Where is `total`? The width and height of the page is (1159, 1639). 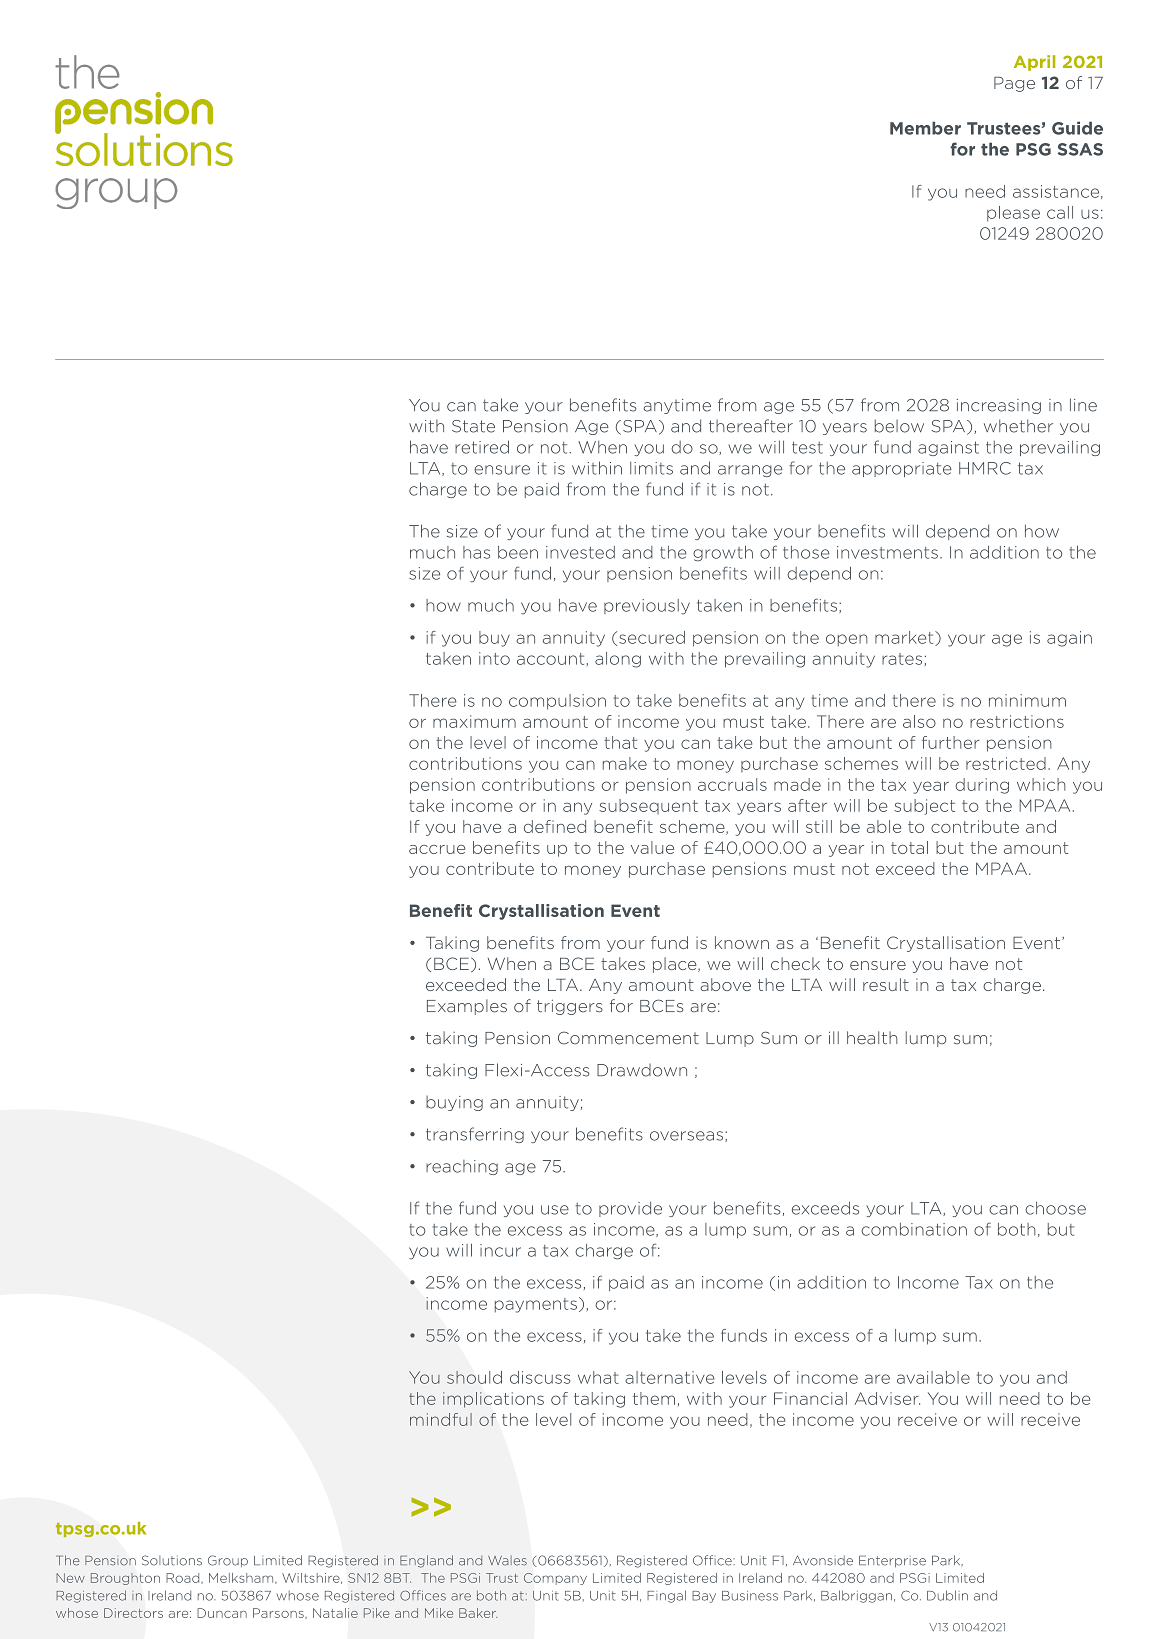
total is located at coordinates (909, 847).
